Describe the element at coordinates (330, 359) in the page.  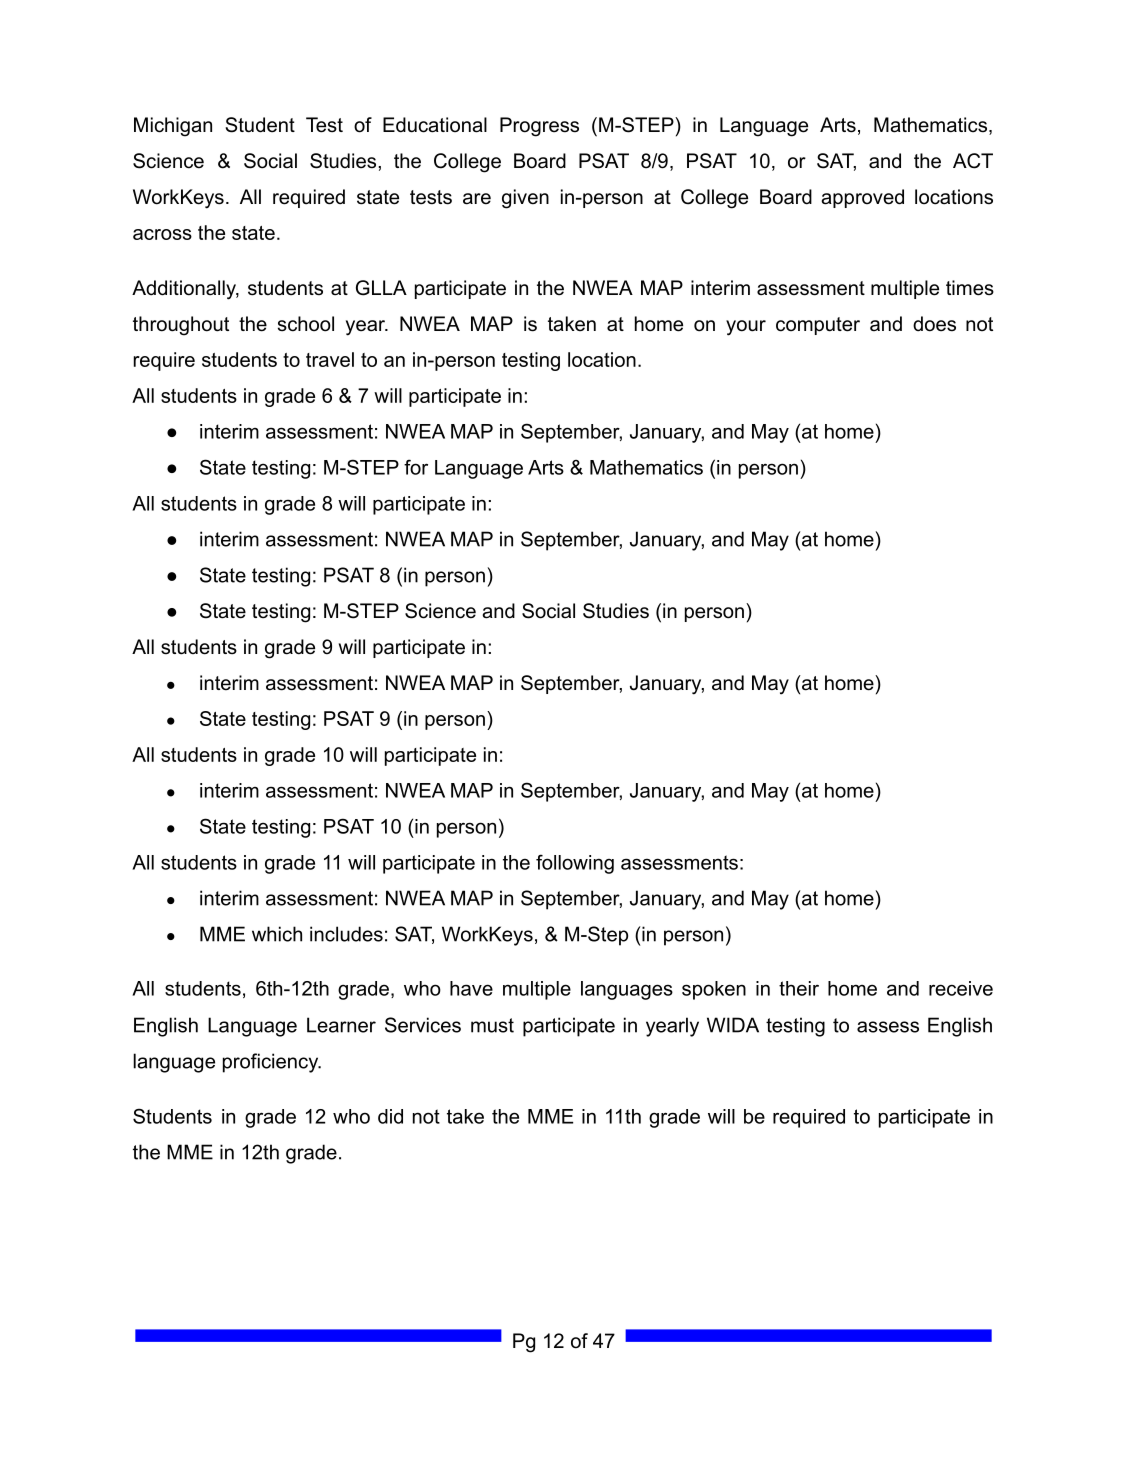
I see `travel` at that location.
